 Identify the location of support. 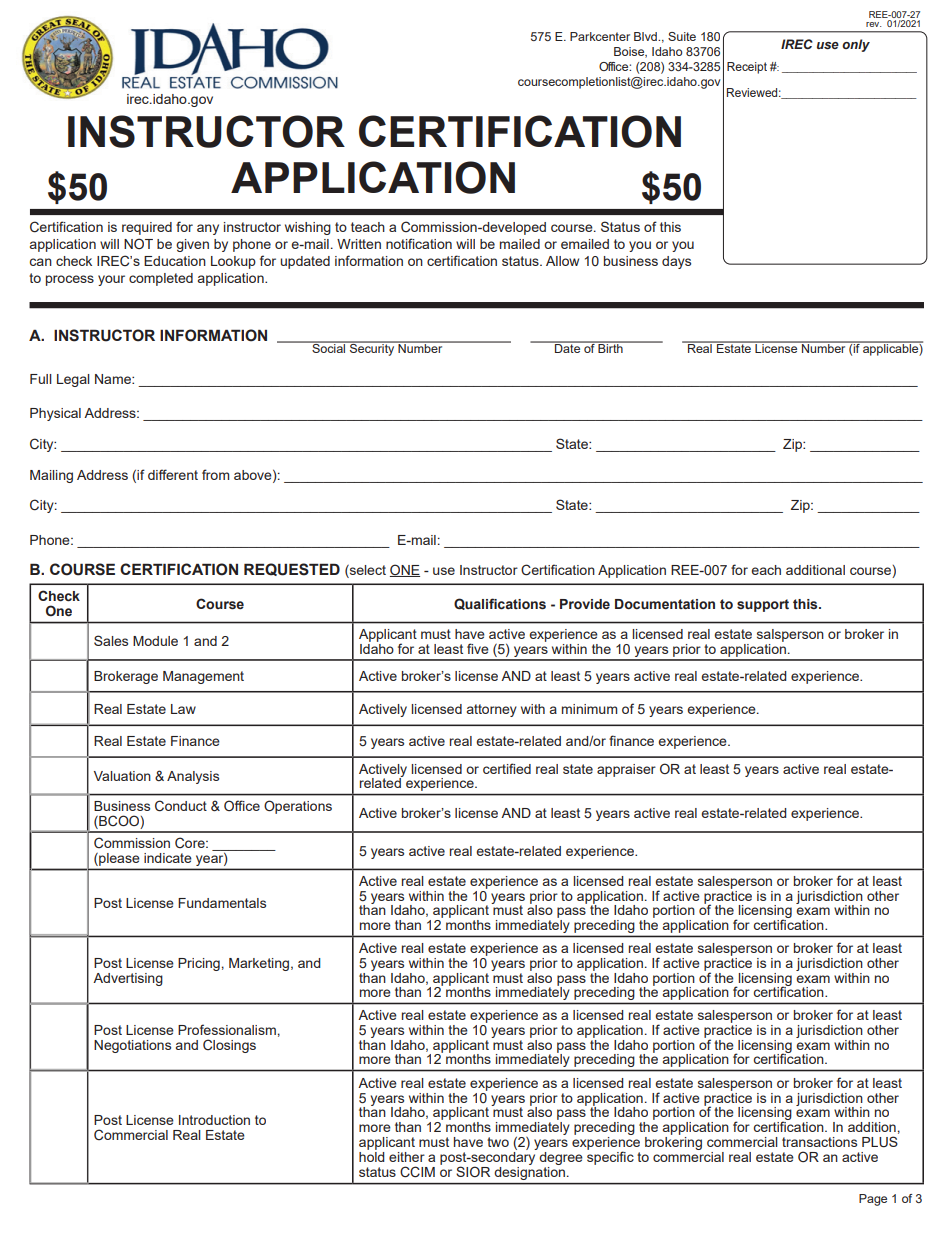
(763, 605).
